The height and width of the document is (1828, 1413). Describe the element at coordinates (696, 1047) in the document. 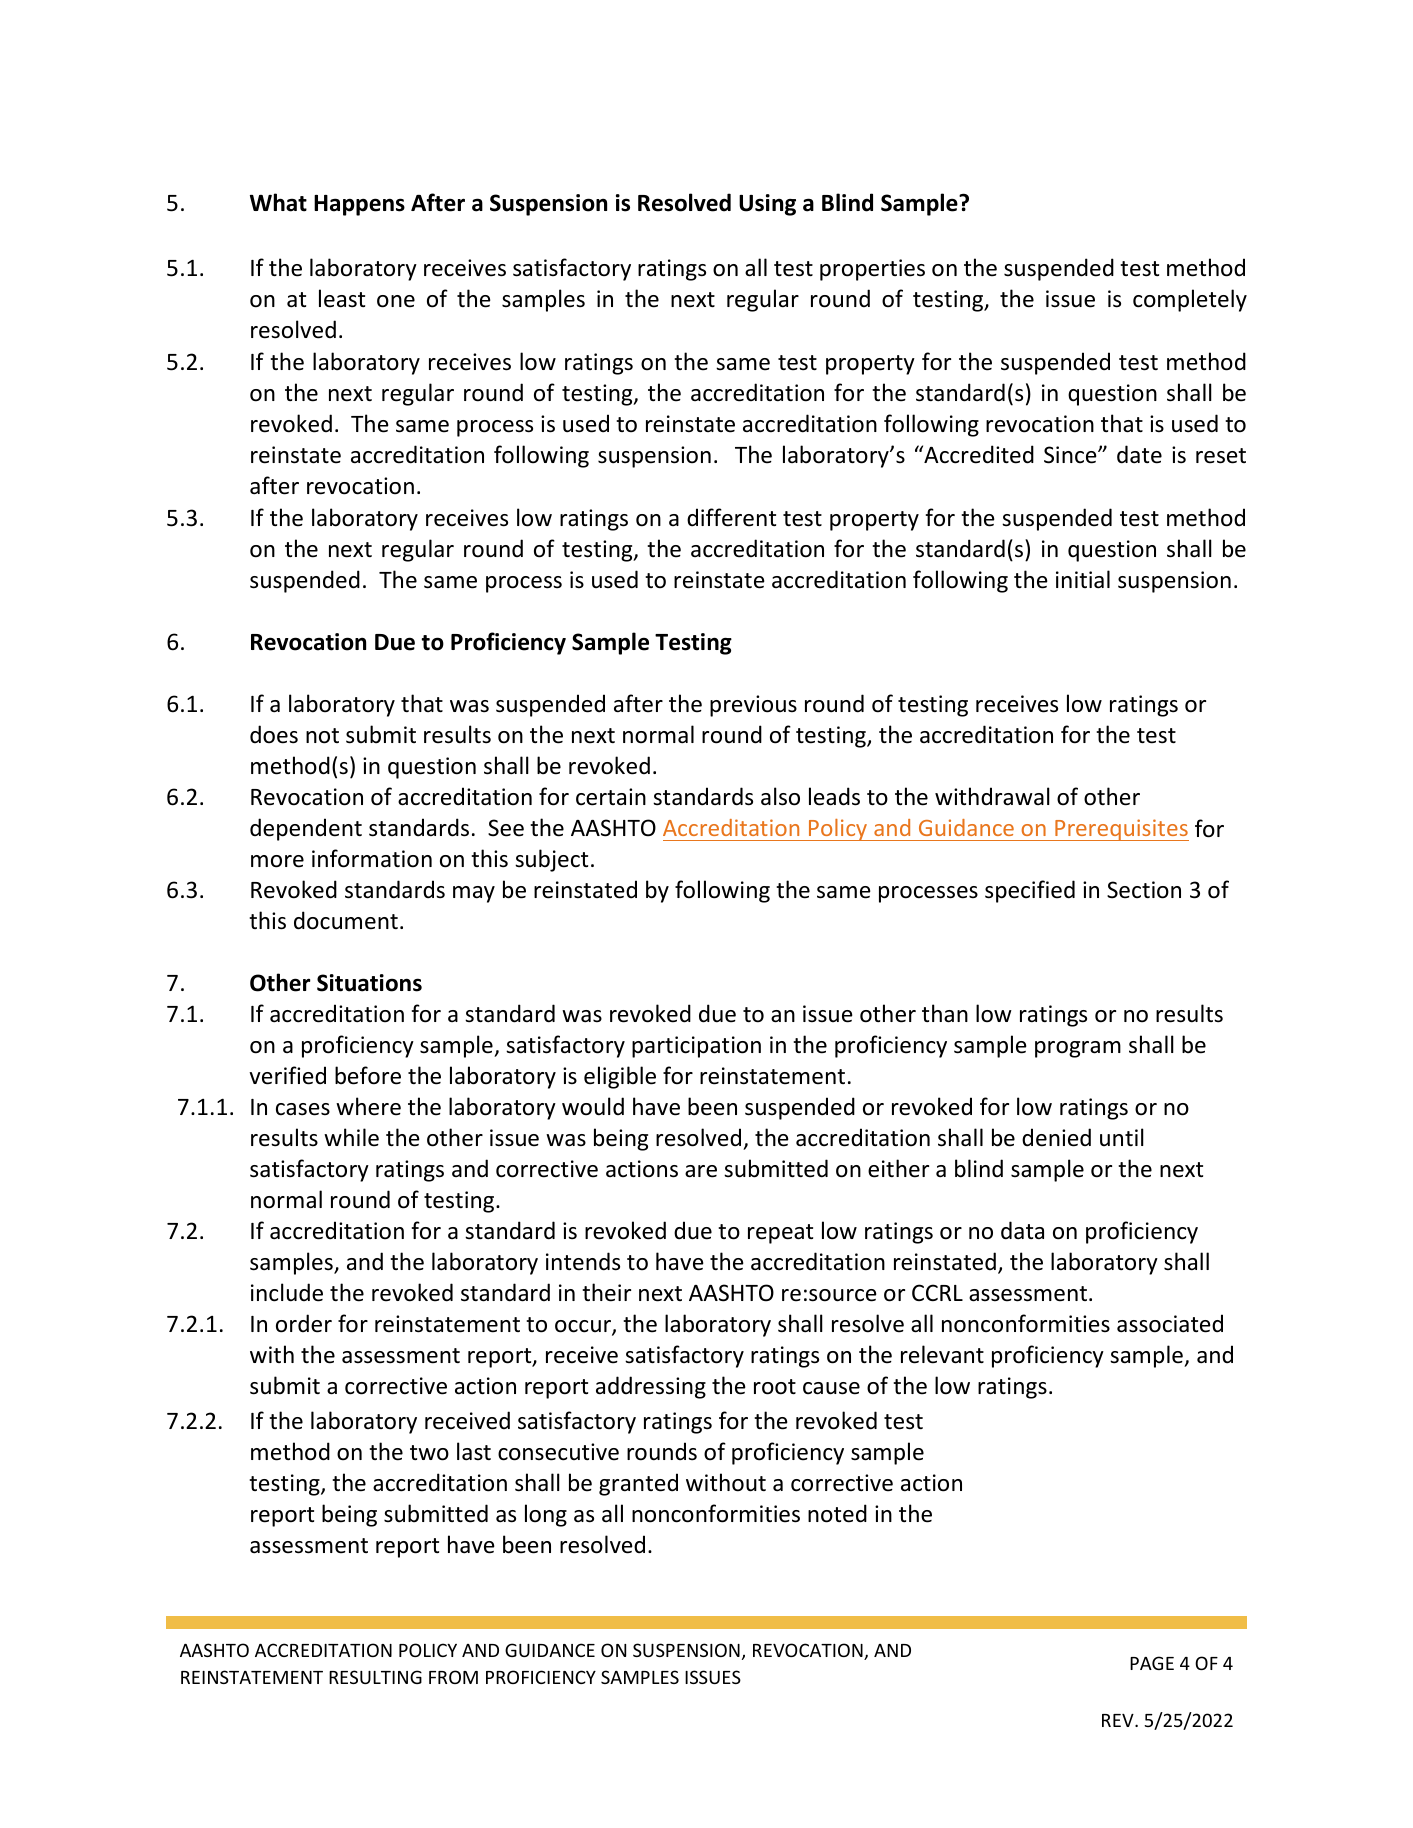

I see `participation` at that location.
